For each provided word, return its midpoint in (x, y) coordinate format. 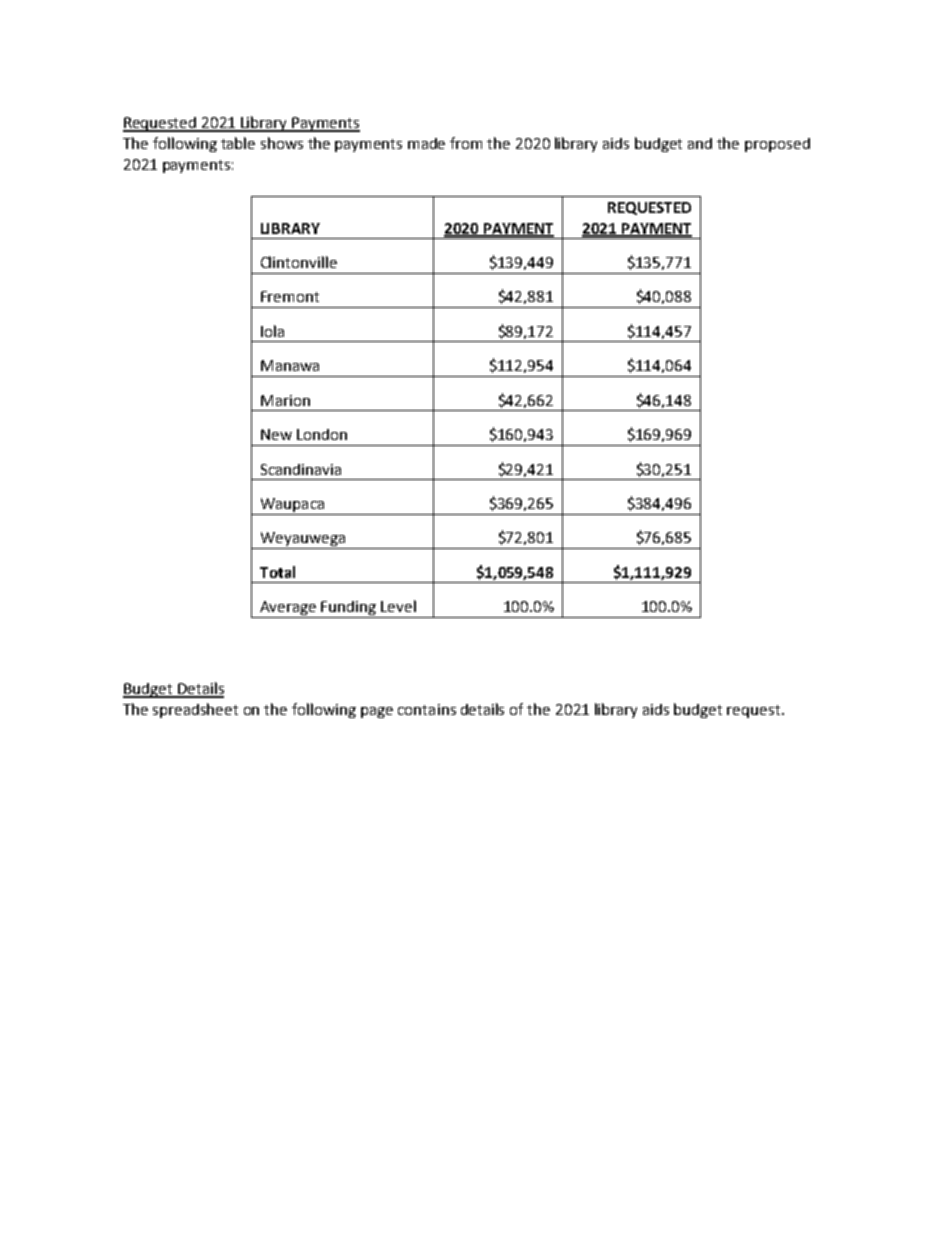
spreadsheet (195, 710)
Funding (349, 609)
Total (277, 572)
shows (282, 143)
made (426, 143)
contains (427, 709)
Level (398, 606)
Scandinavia (301, 469)
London (322, 434)
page (377, 712)
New (276, 434)
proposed (777, 145)
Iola (272, 331)
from (466, 143)
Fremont (290, 296)
